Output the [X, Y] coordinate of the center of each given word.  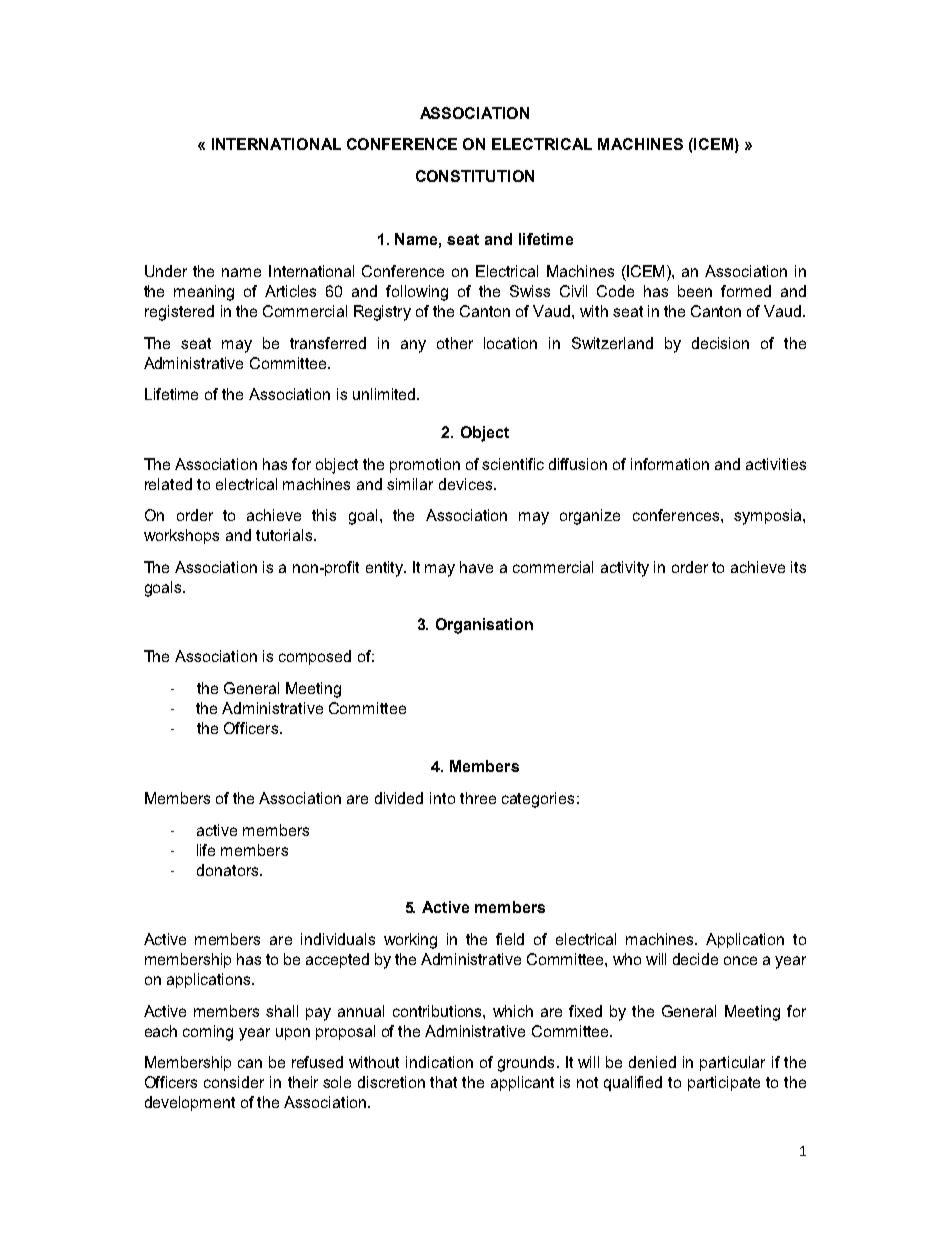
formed [746, 291]
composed [315, 657]
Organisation [484, 626]
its [798, 567]
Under [166, 271]
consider [234, 1082]
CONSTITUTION [475, 176]
